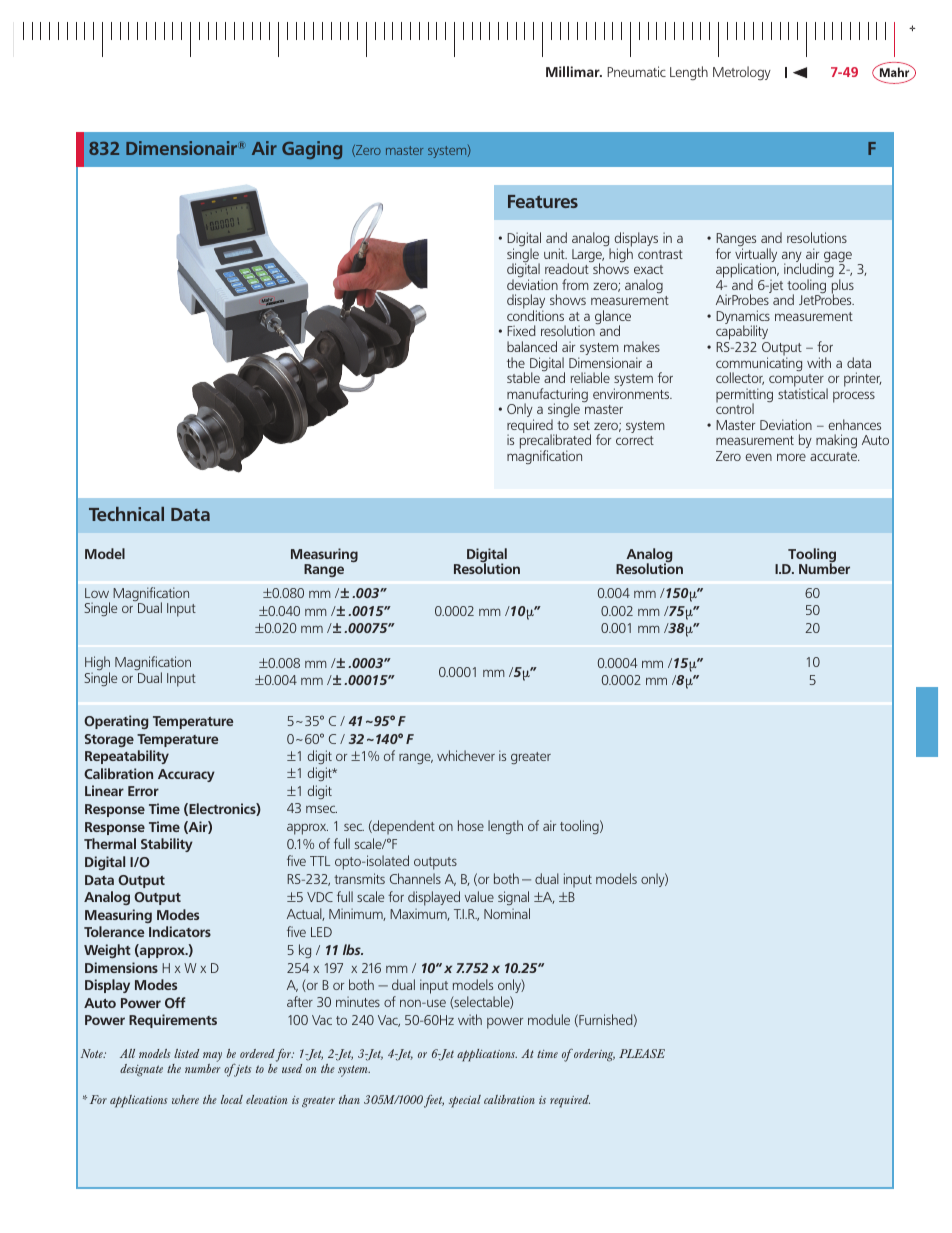 The width and height of the screenshot is (952, 1233). I want to click on signal, so click(513, 898).
